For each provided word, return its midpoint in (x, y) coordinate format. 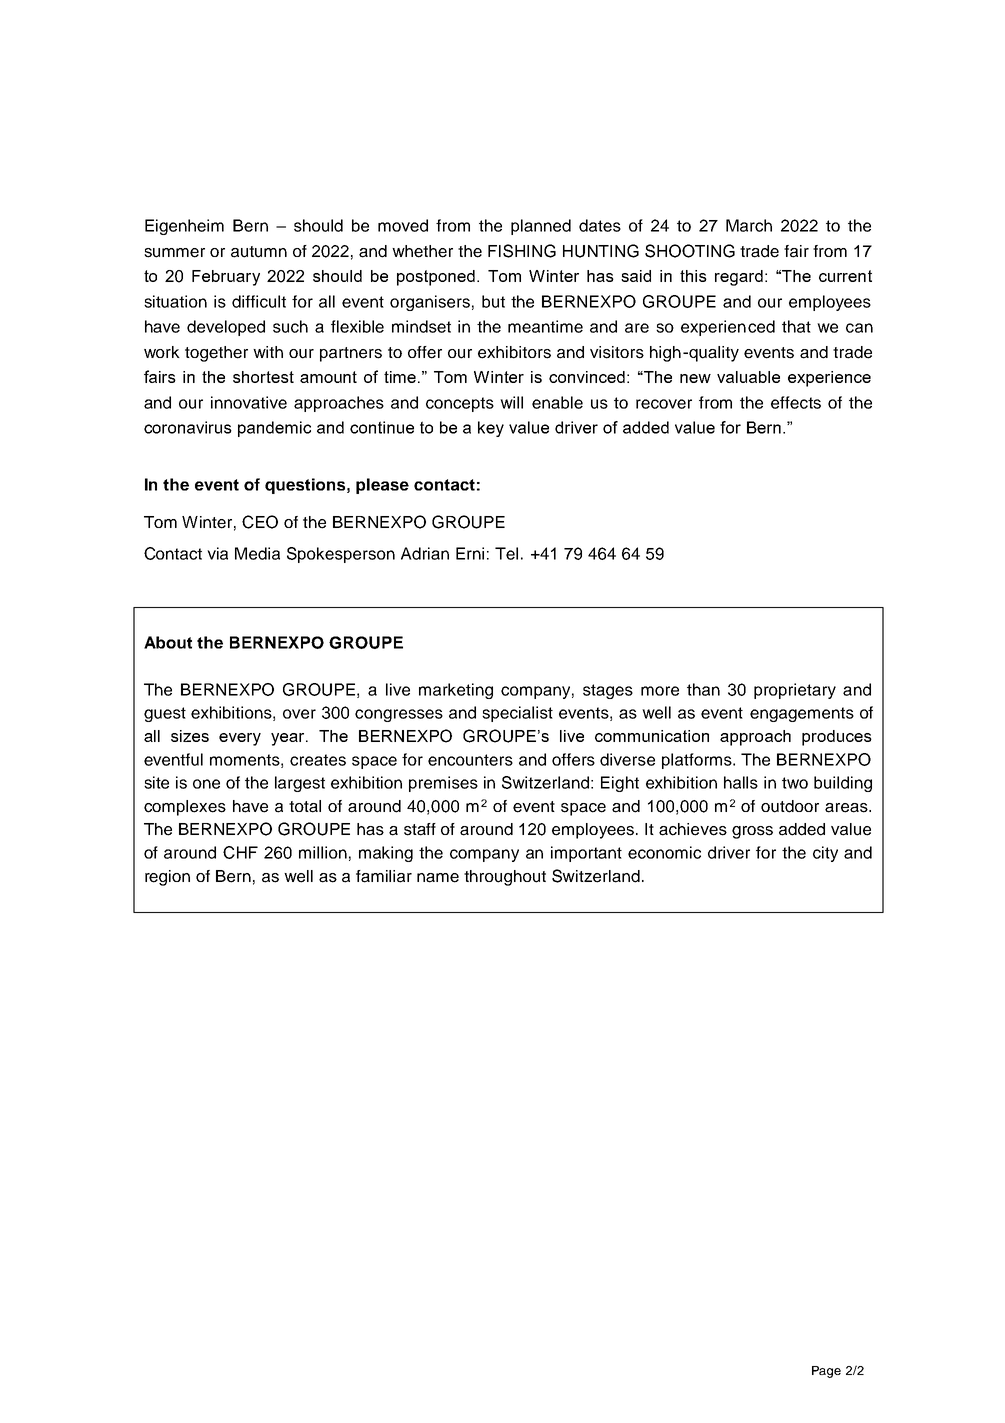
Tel (506, 553)
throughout (505, 878)
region (167, 878)
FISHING (522, 251)
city (825, 854)
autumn (259, 252)
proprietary (795, 691)
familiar (384, 876)
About (168, 642)
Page (826, 1372)
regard (739, 278)
